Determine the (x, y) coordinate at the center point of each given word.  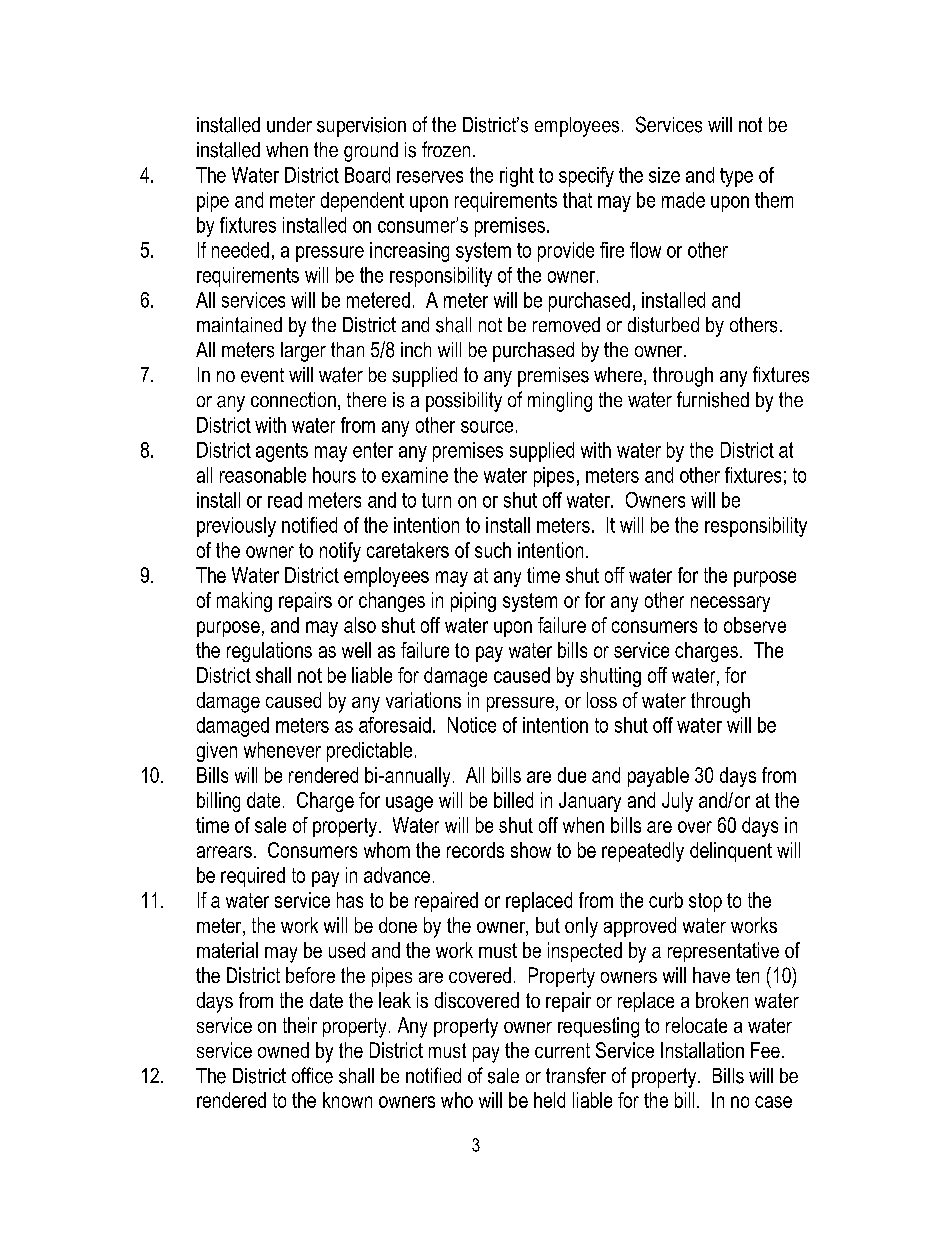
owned (283, 1050)
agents (282, 452)
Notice (472, 725)
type (736, 177)
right (517, 177)
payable (658, 777)
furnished (713, 399)
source (487, 427)
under (289, 125)
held (549, 1100)
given (217, 752)
